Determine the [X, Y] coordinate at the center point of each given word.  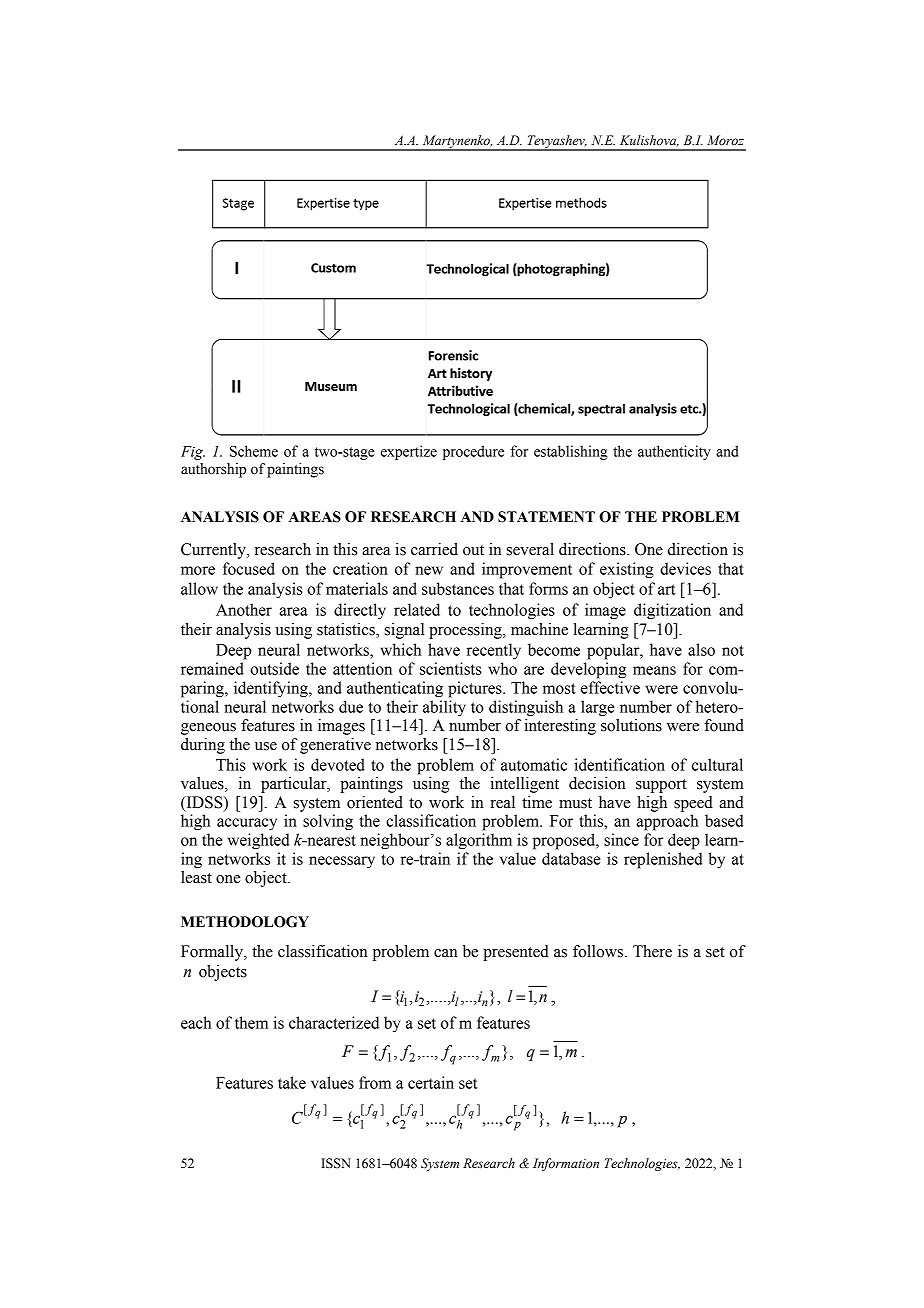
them [251, 1022]
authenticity [674, 452]
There [652, 951]
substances [458, 588]
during [203, 746]
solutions [631, 725]
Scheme [254, 451]
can [445, 953]
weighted [258, 841]
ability [444, 708]
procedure [473, 452]
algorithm [479, 841]
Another [244, 609]
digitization [672, 611]
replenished [663, 860]
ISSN [336, 1163]
